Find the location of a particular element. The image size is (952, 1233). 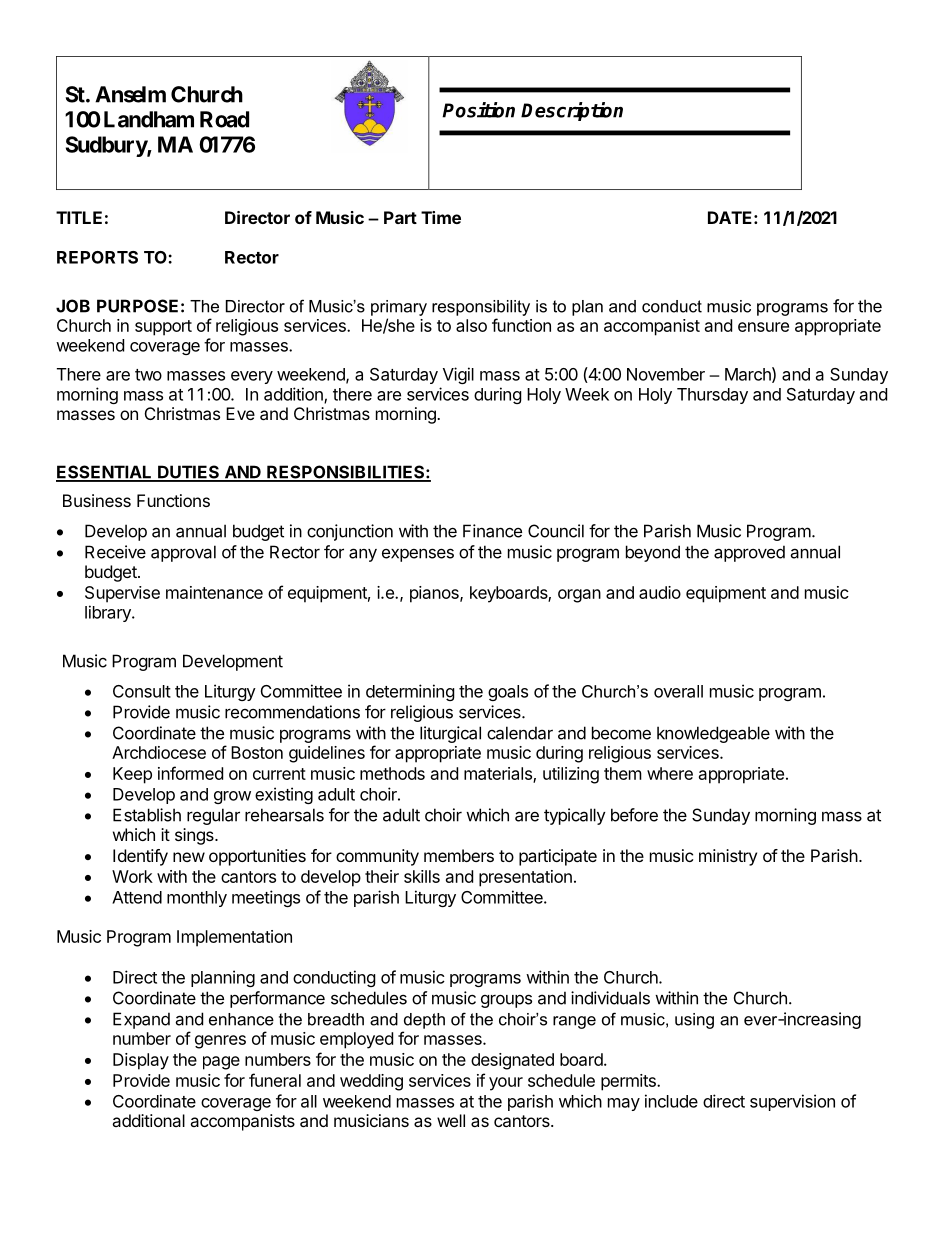

where is located at coordinates (670, 773).
